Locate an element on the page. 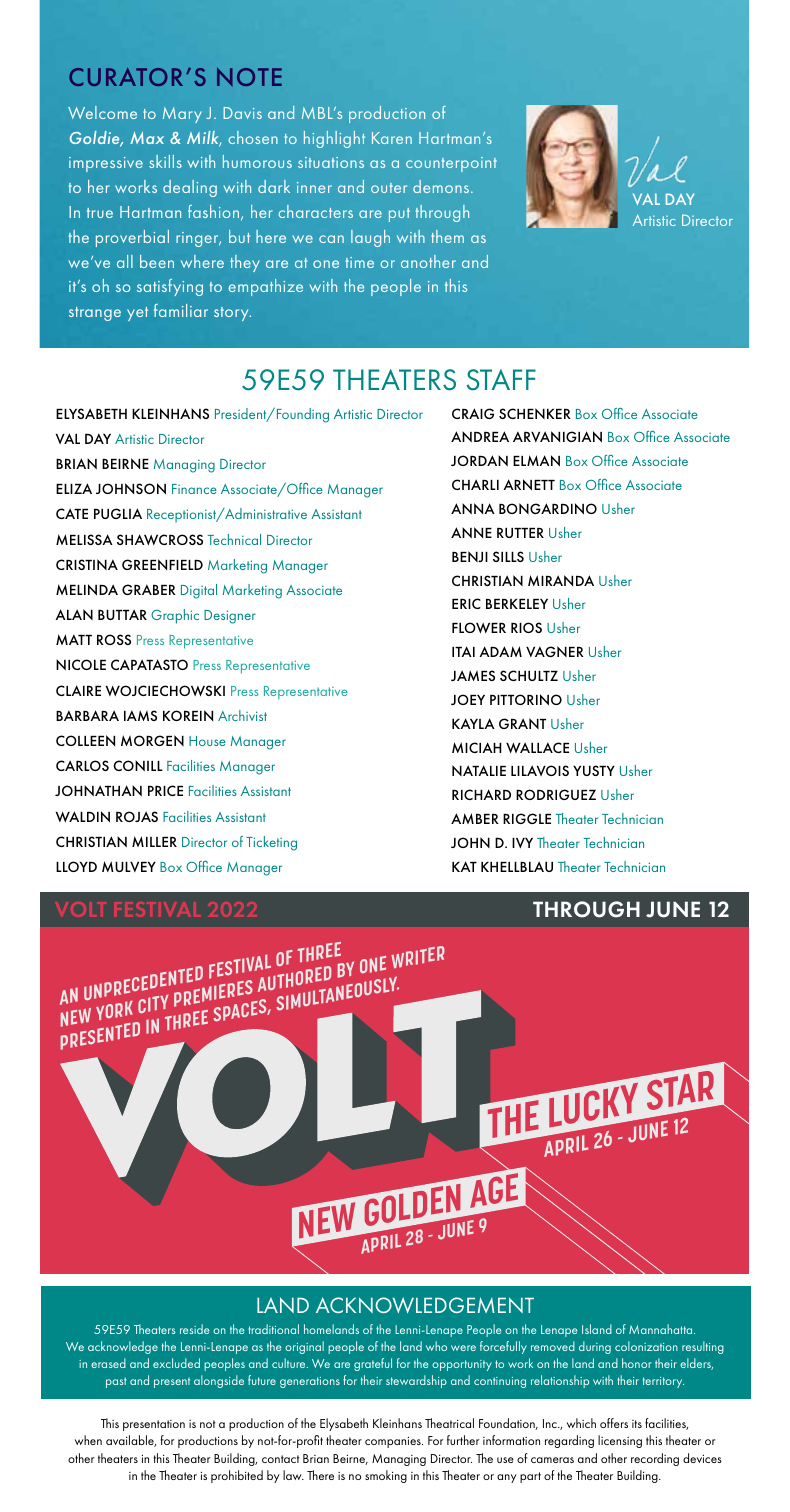 Image resolution: width=790 pixels, height=1512 pixels. ITAI is located at coordinates (463, 651).
